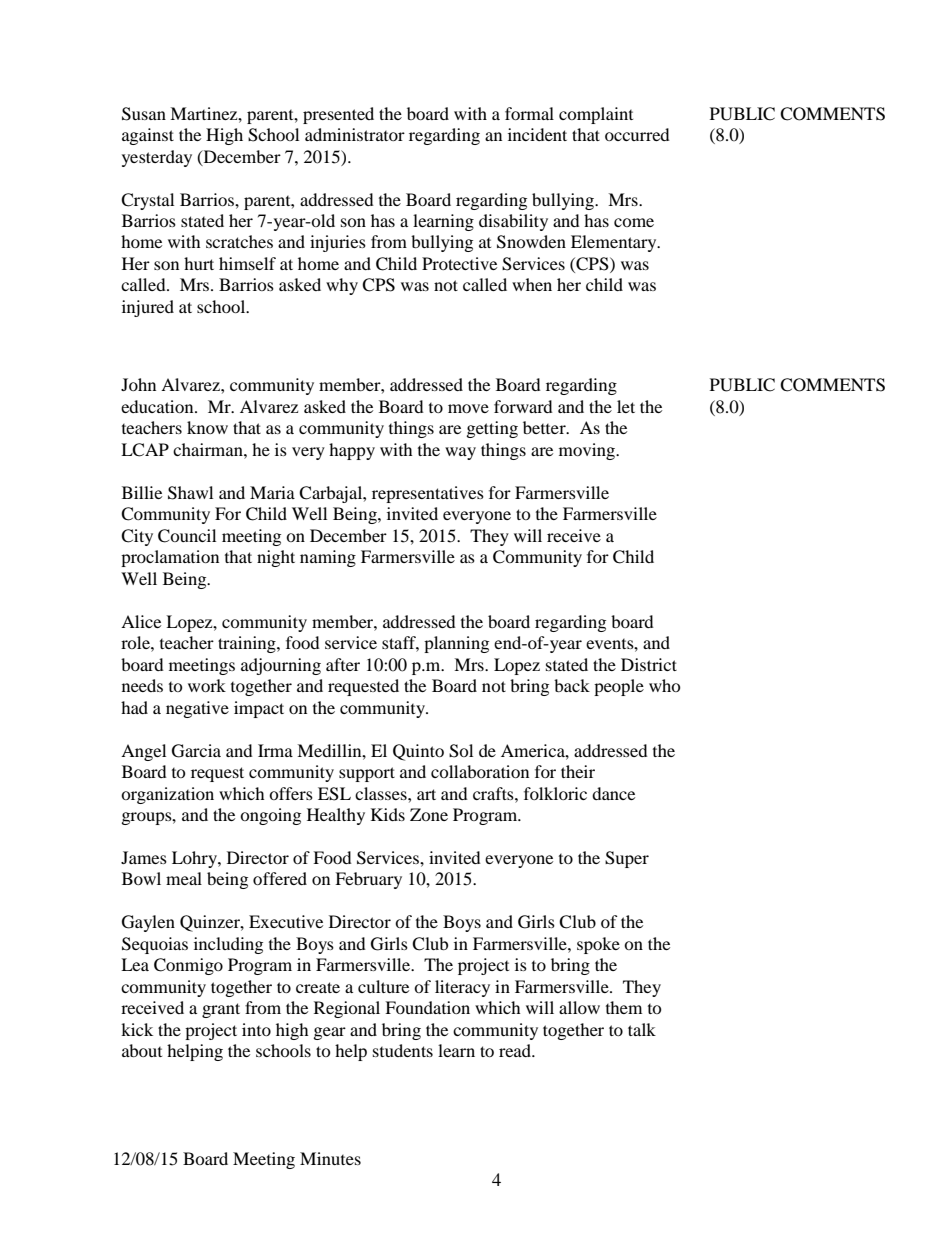 Image resolution: width=952 pixels, height=1233 pixels. What do you see at coordinates (142, 1050) in the screenshot?
I see `about` at bounding box center [142, 1050].
